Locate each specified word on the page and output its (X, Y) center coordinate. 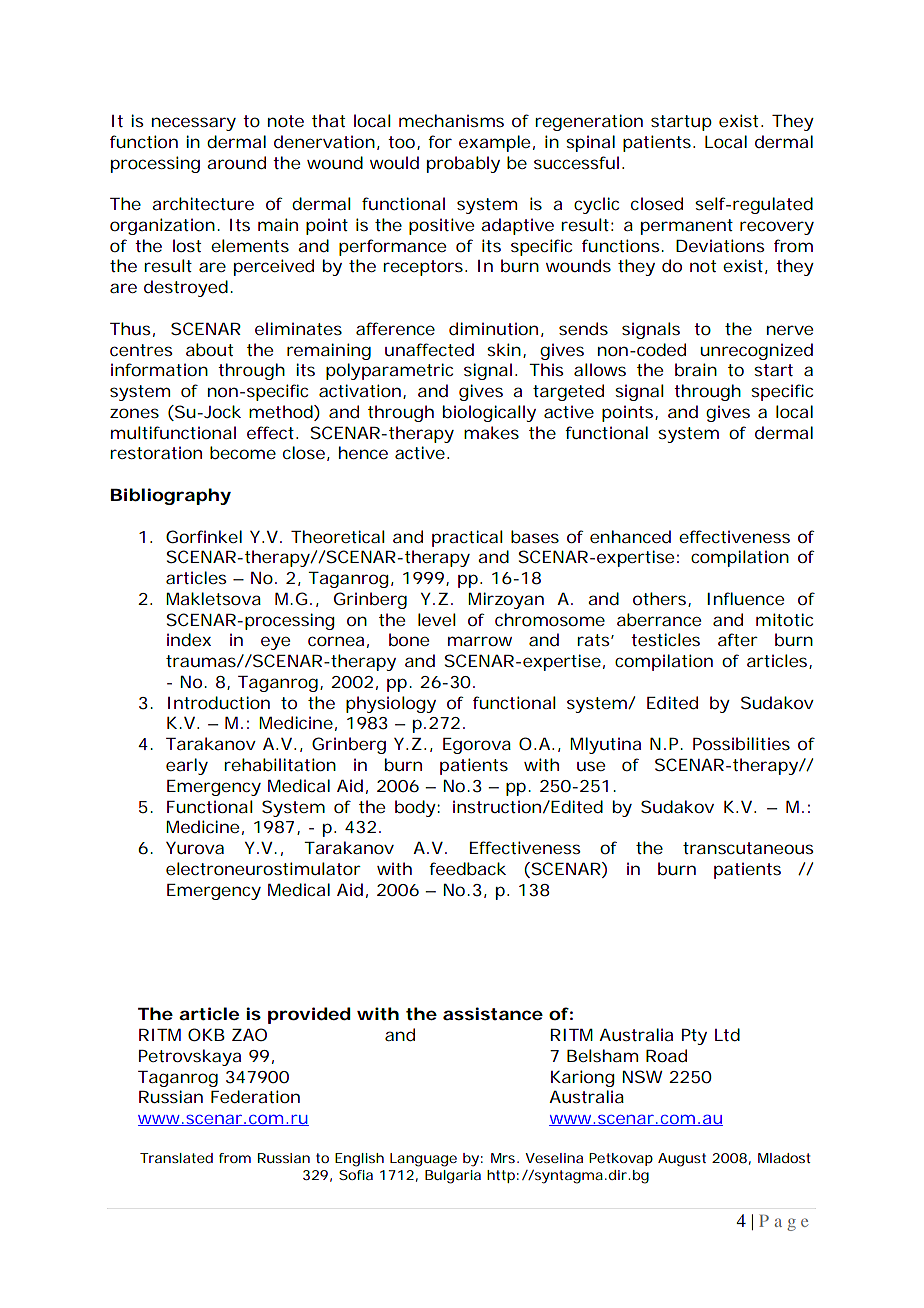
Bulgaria (453, 1177)
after (738, 639)
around (236, 162)
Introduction (219, 702)
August (682, 1160)
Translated (176, 1158)
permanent (687, 227)
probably (463, 164)
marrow (480, 641)
